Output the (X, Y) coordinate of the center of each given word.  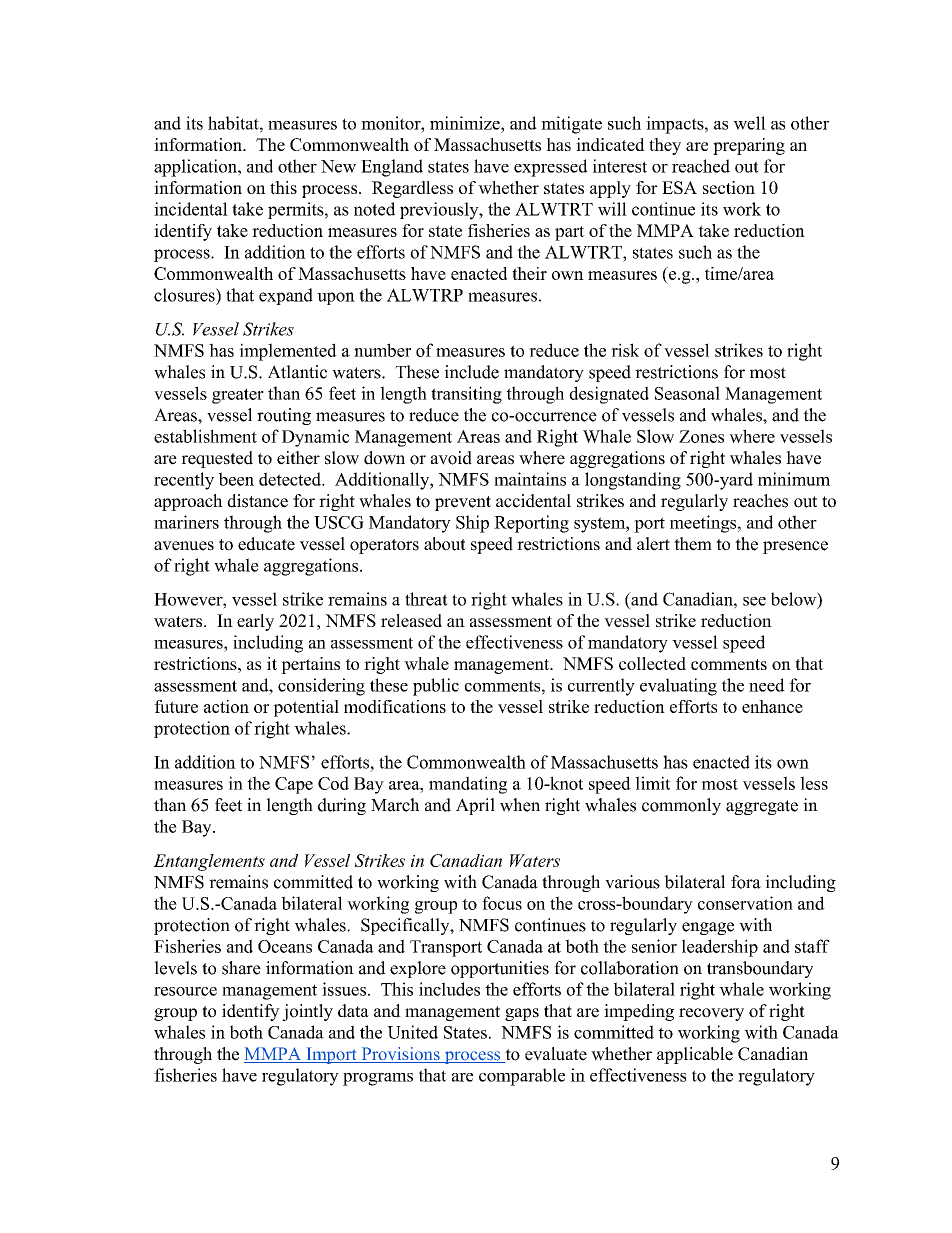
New (338, 166)
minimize (466, 123)
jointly (307, 1012)
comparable (522, 1077)
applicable (695, 1055)
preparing (749, 146)
